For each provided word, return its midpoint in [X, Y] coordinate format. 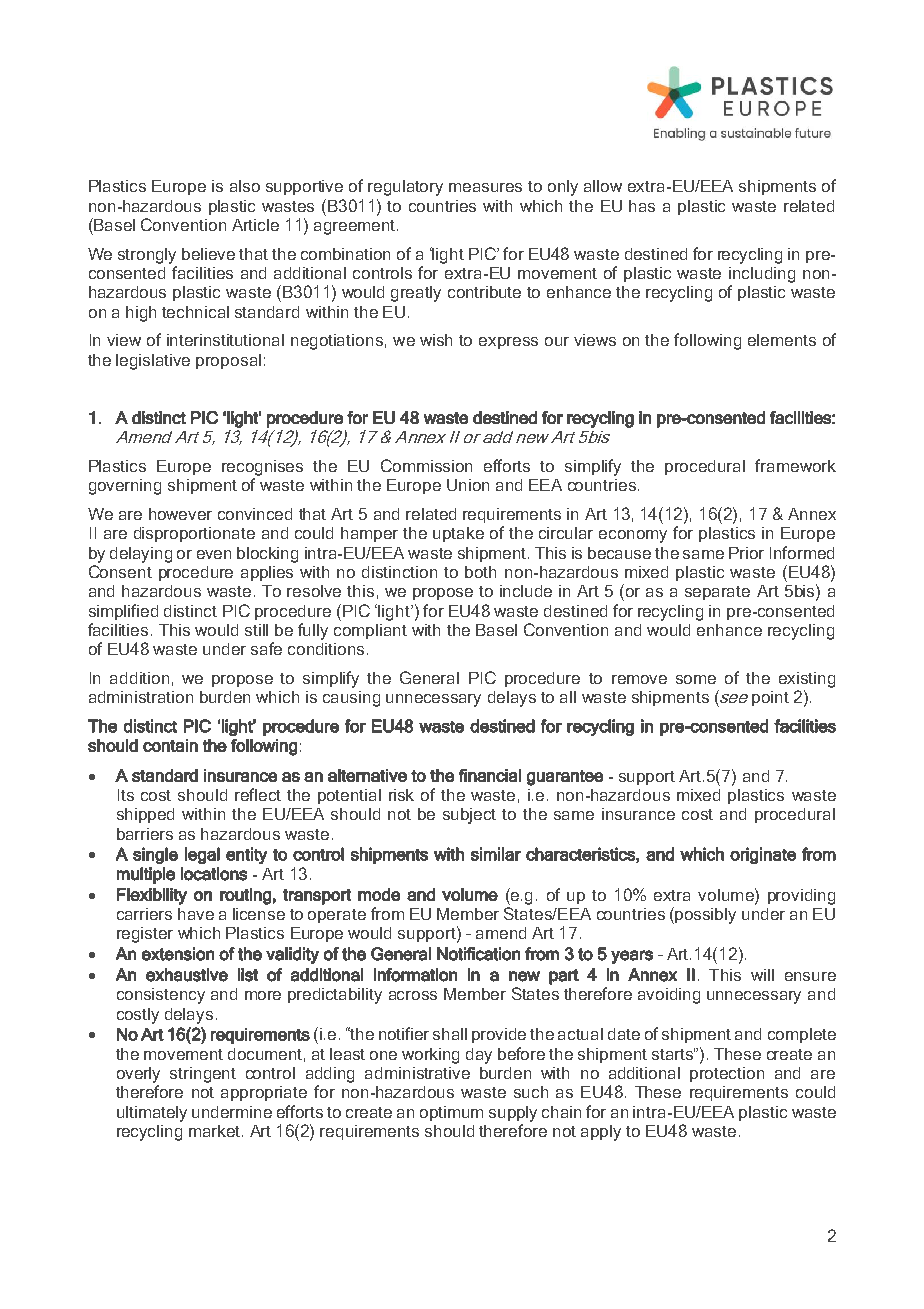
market [216, 1131]
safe [266, 648]
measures [485, 187]
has [642, 206]
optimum [451, 1113]
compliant [370, 631]
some [696, 679]
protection [727, 1074]
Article [255, 225]
